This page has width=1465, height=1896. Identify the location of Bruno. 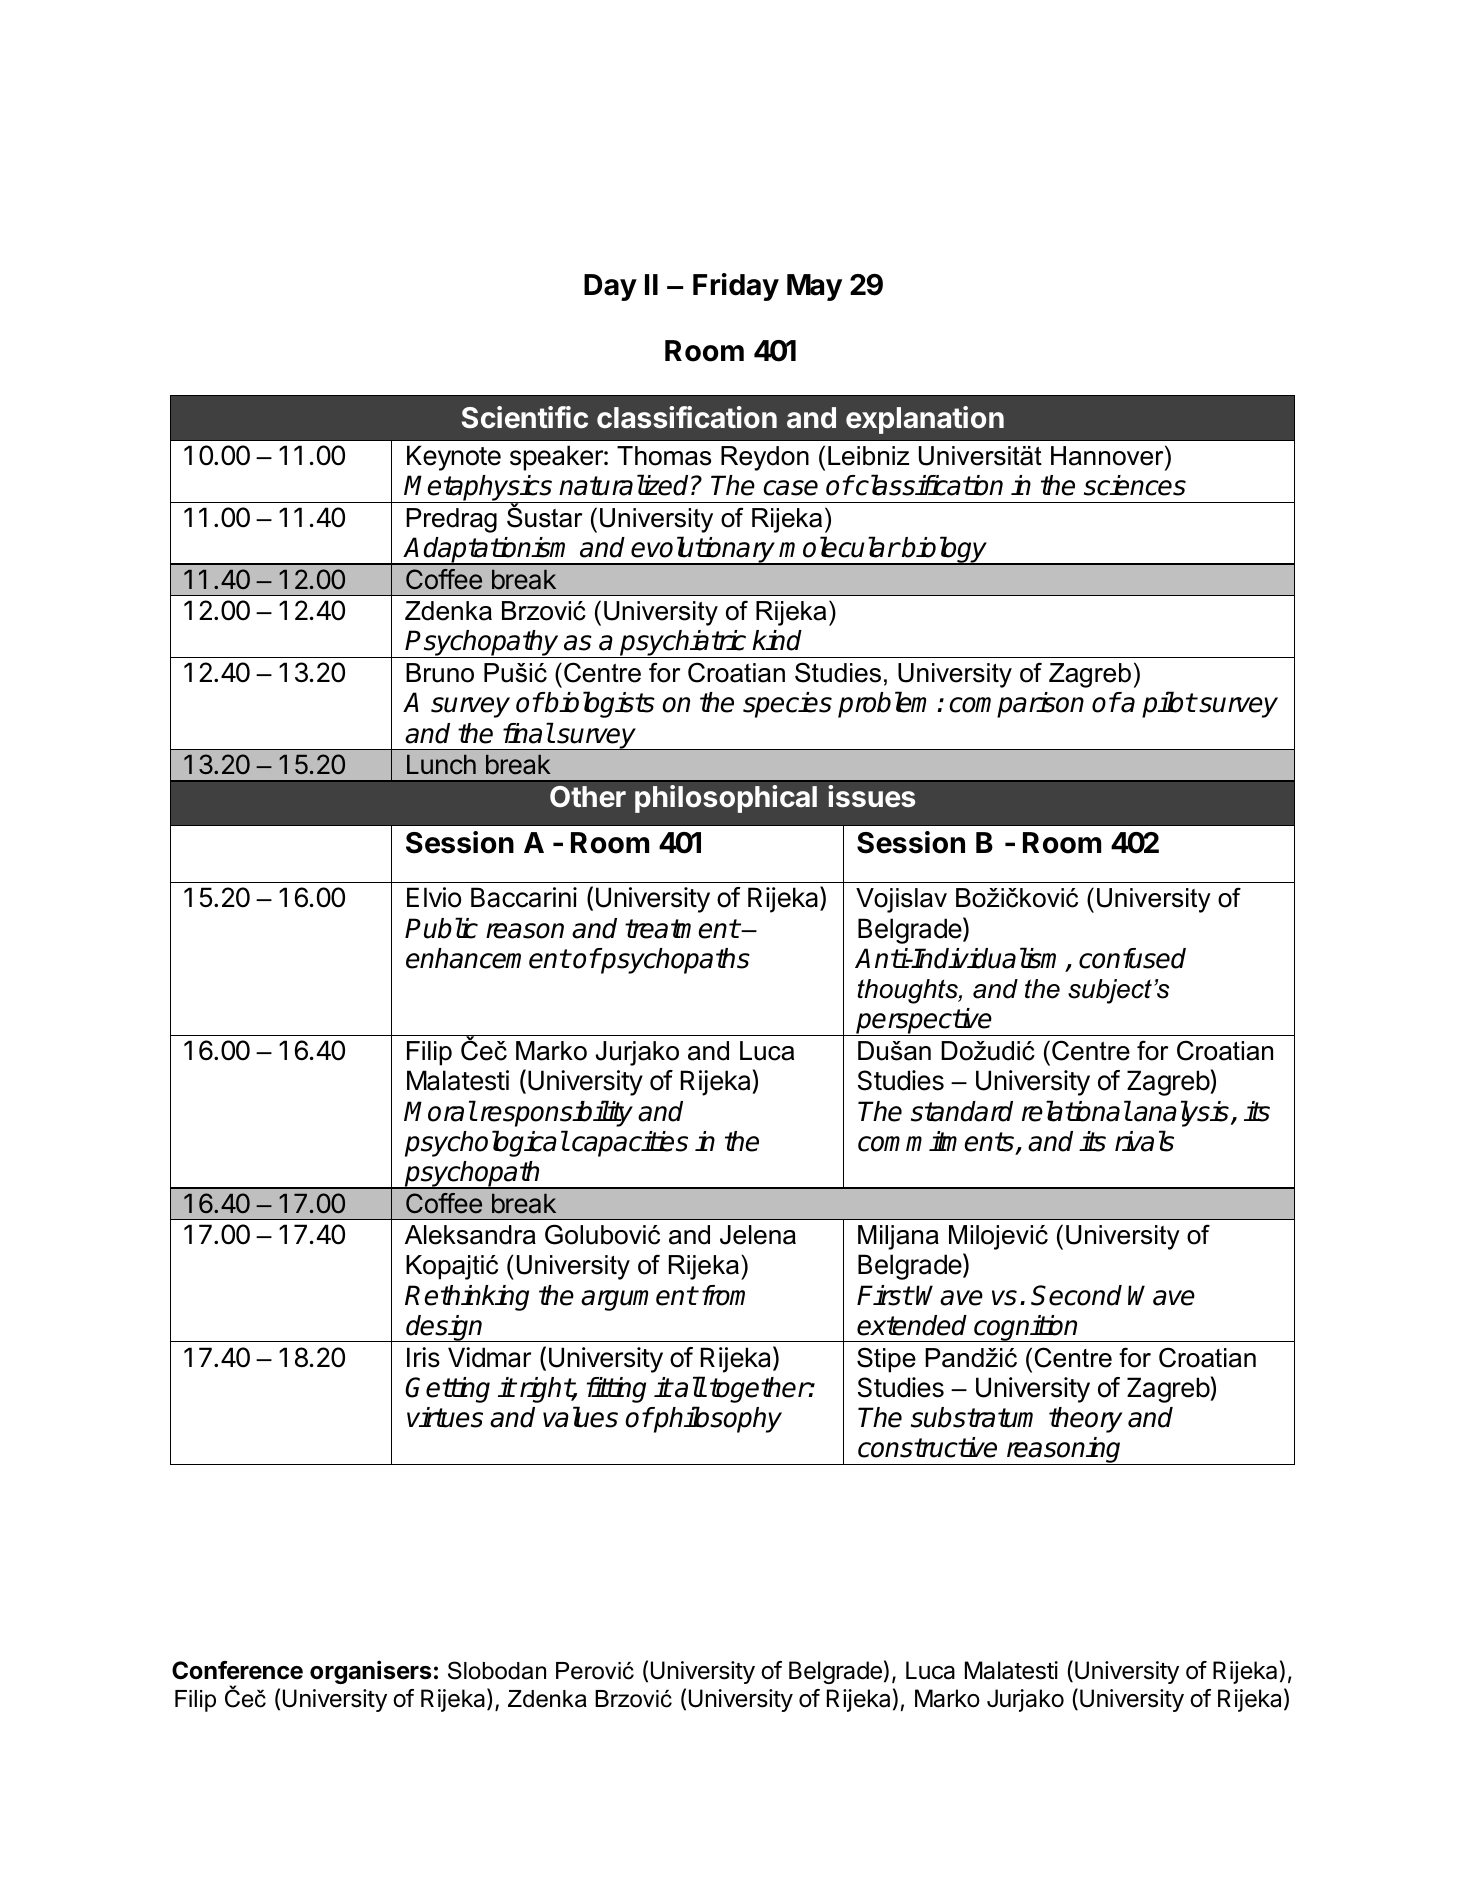
(440, 673).
